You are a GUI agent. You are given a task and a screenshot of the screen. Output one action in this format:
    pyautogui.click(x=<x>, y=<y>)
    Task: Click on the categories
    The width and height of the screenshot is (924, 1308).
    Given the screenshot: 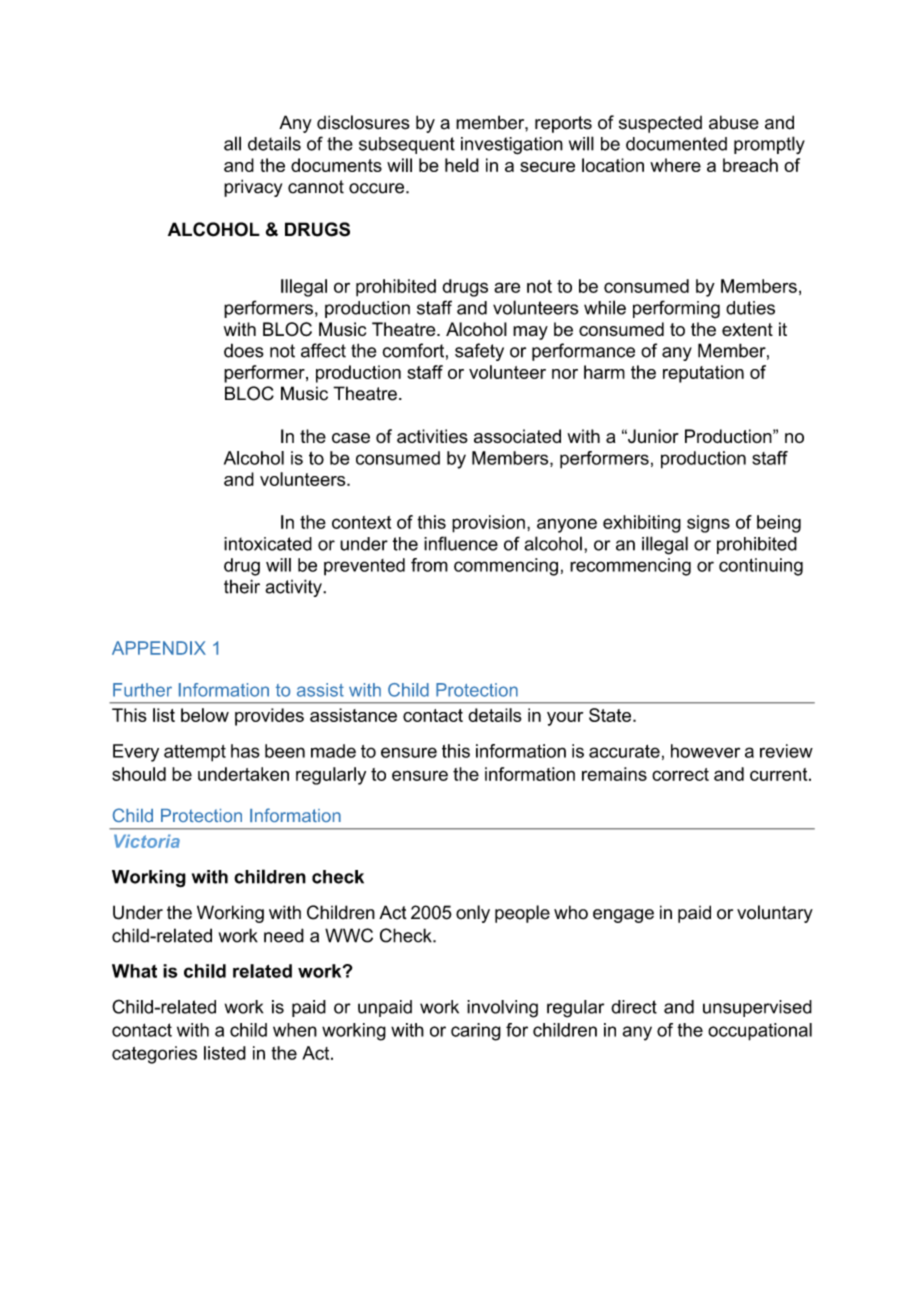 What is the action you would take?
    pyautogui.click(x=154, y=1055)
